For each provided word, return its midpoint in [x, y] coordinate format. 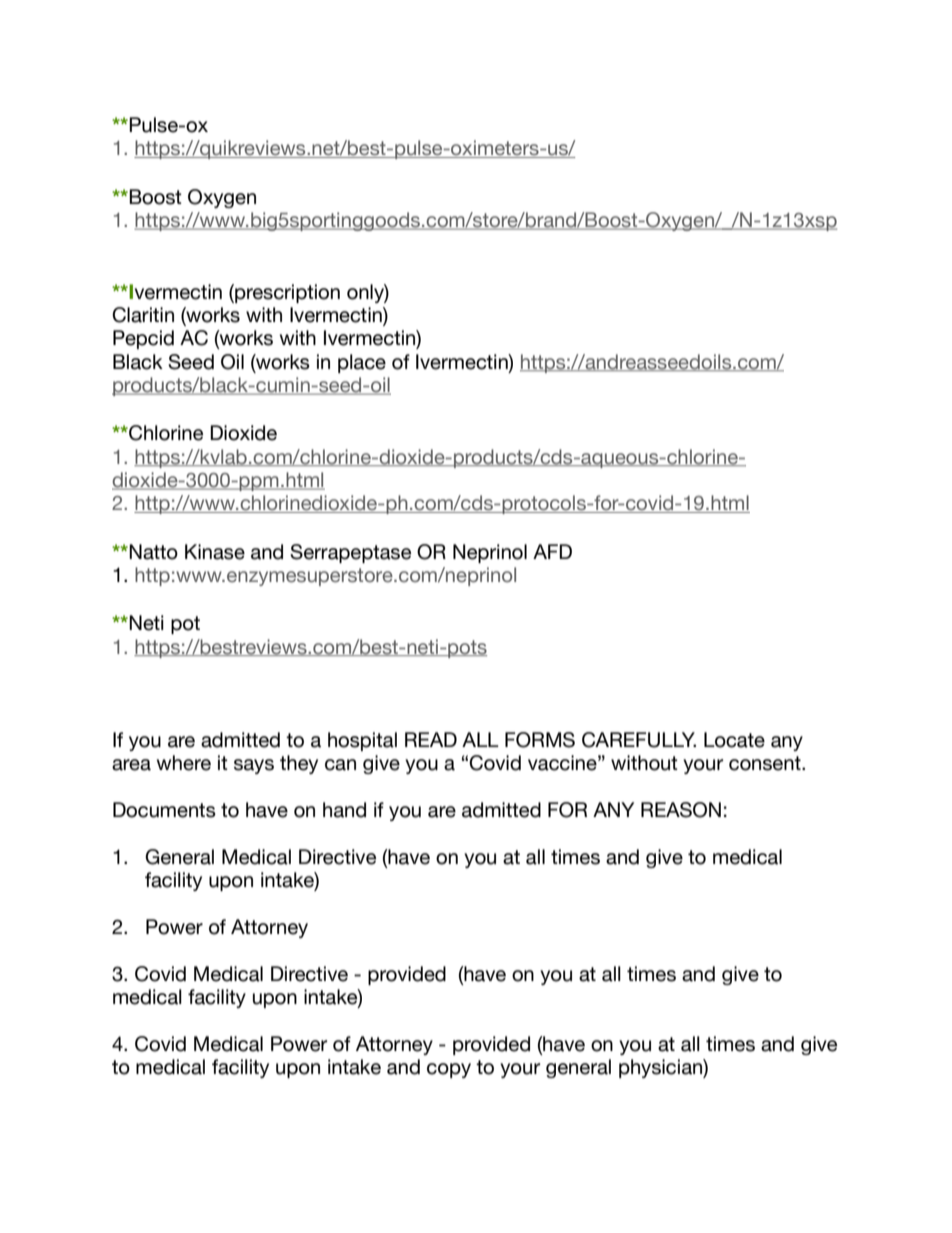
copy [449, 1070]
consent [766, 763]
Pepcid [143, 339]
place [362, 363]
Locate [734, 740]
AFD [552, 551]
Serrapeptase [350, 553]
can [340, 765]
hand [344, 810]
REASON [681, 810]
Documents [164, 810]
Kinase [215, 552]
